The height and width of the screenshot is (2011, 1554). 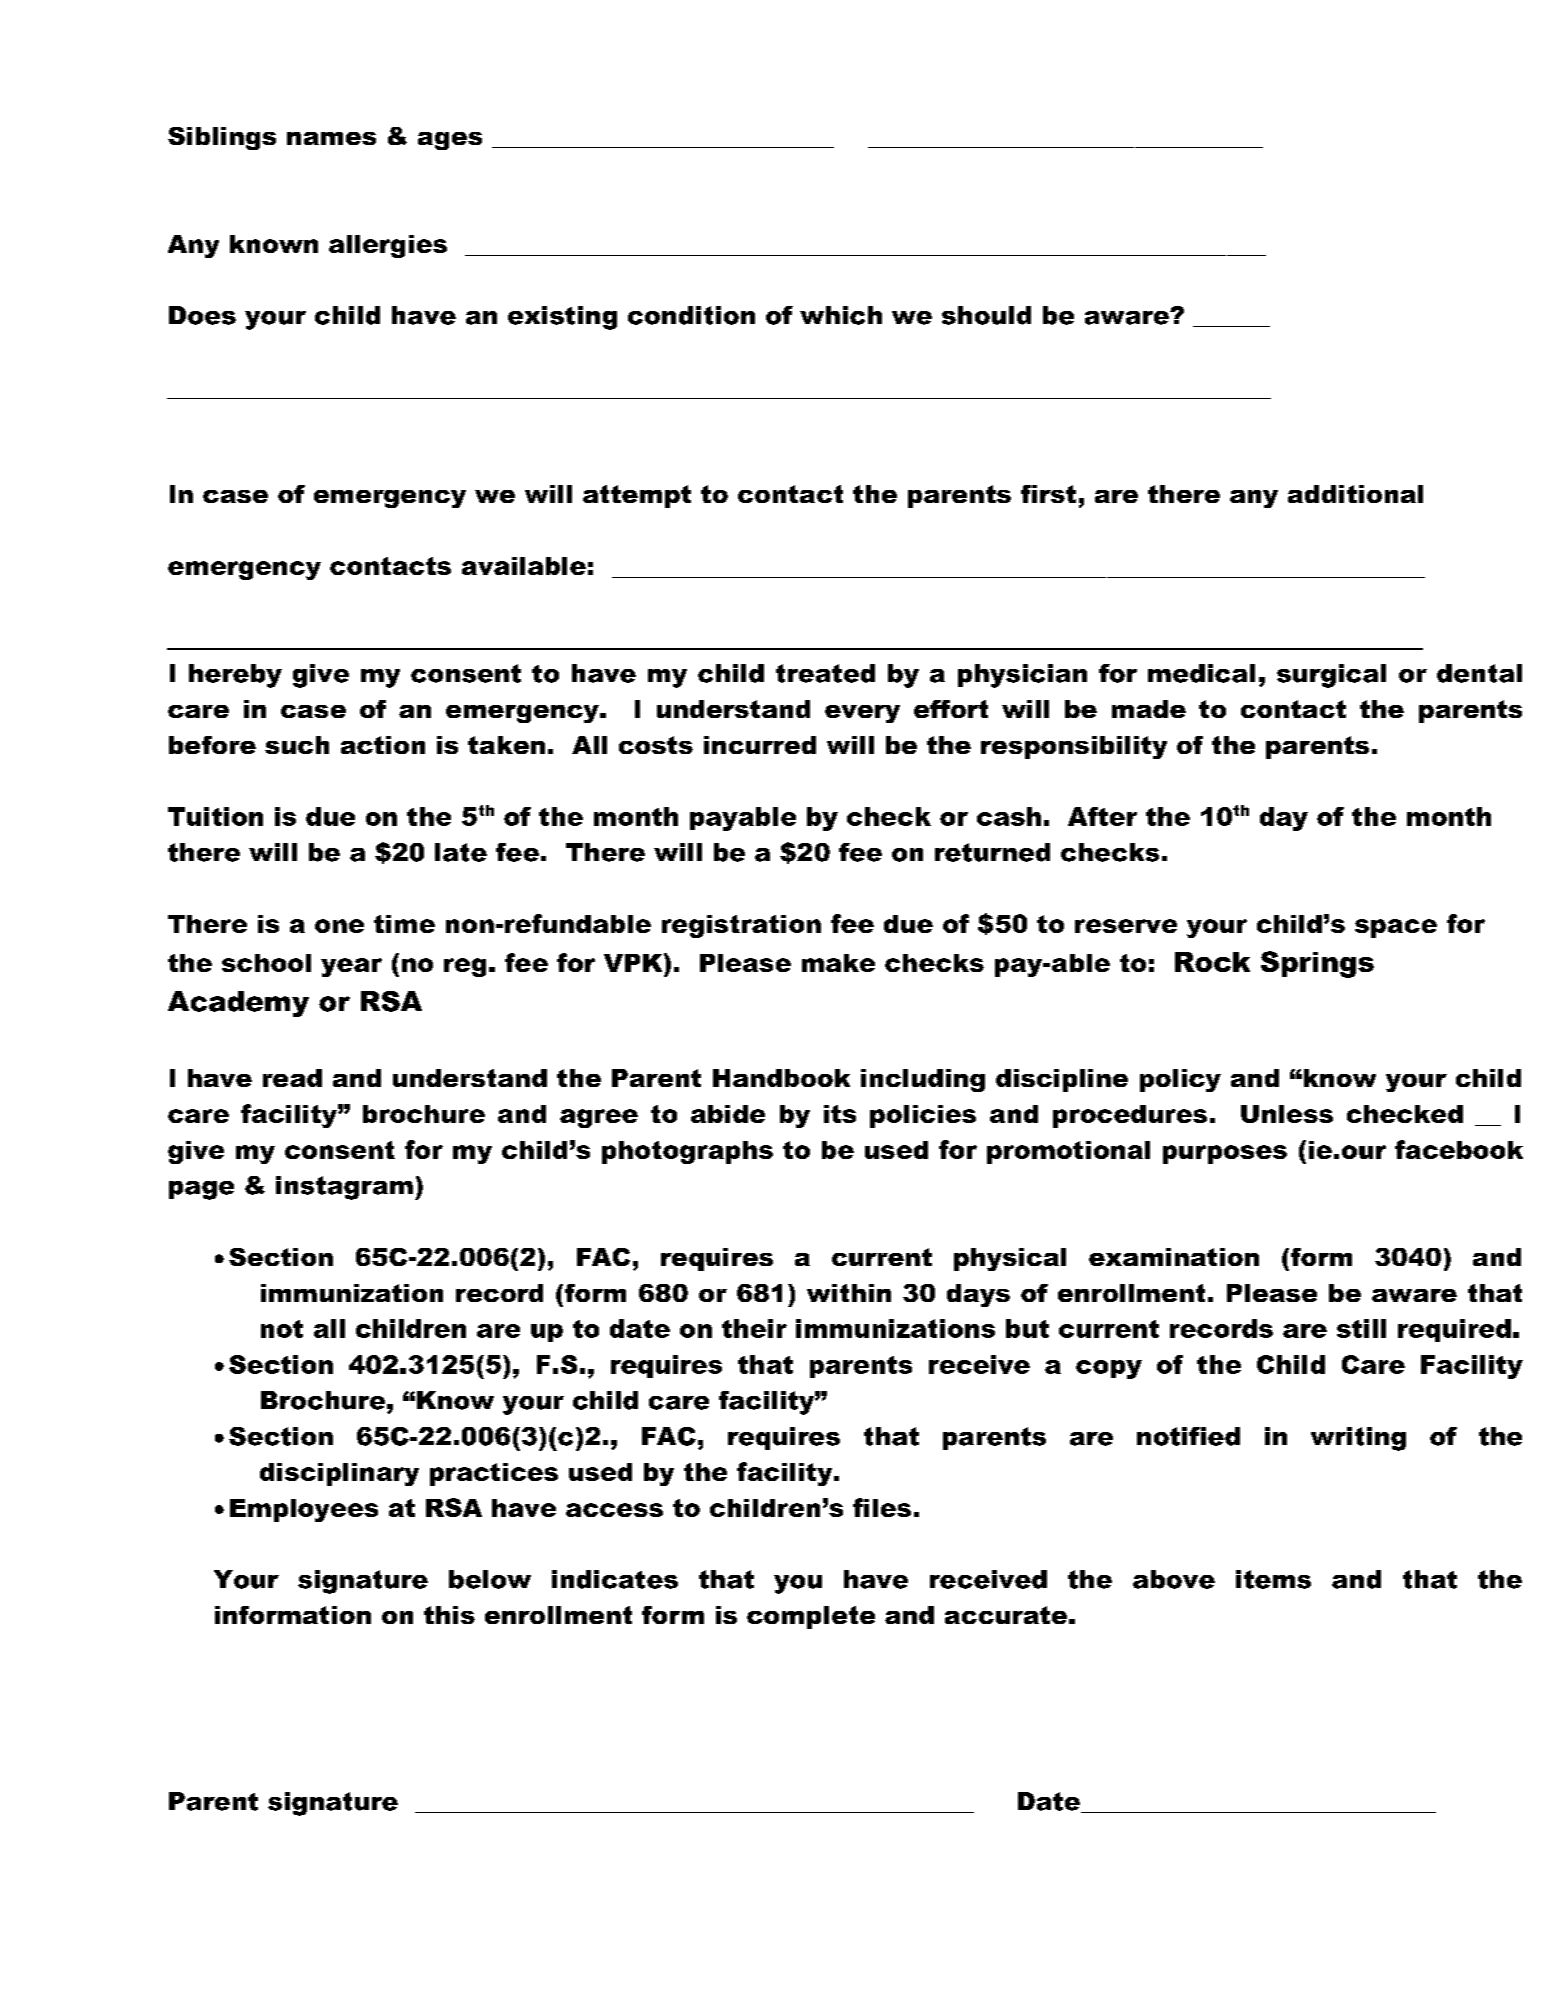 I want to click on read, so click(x=292, y=1078).
